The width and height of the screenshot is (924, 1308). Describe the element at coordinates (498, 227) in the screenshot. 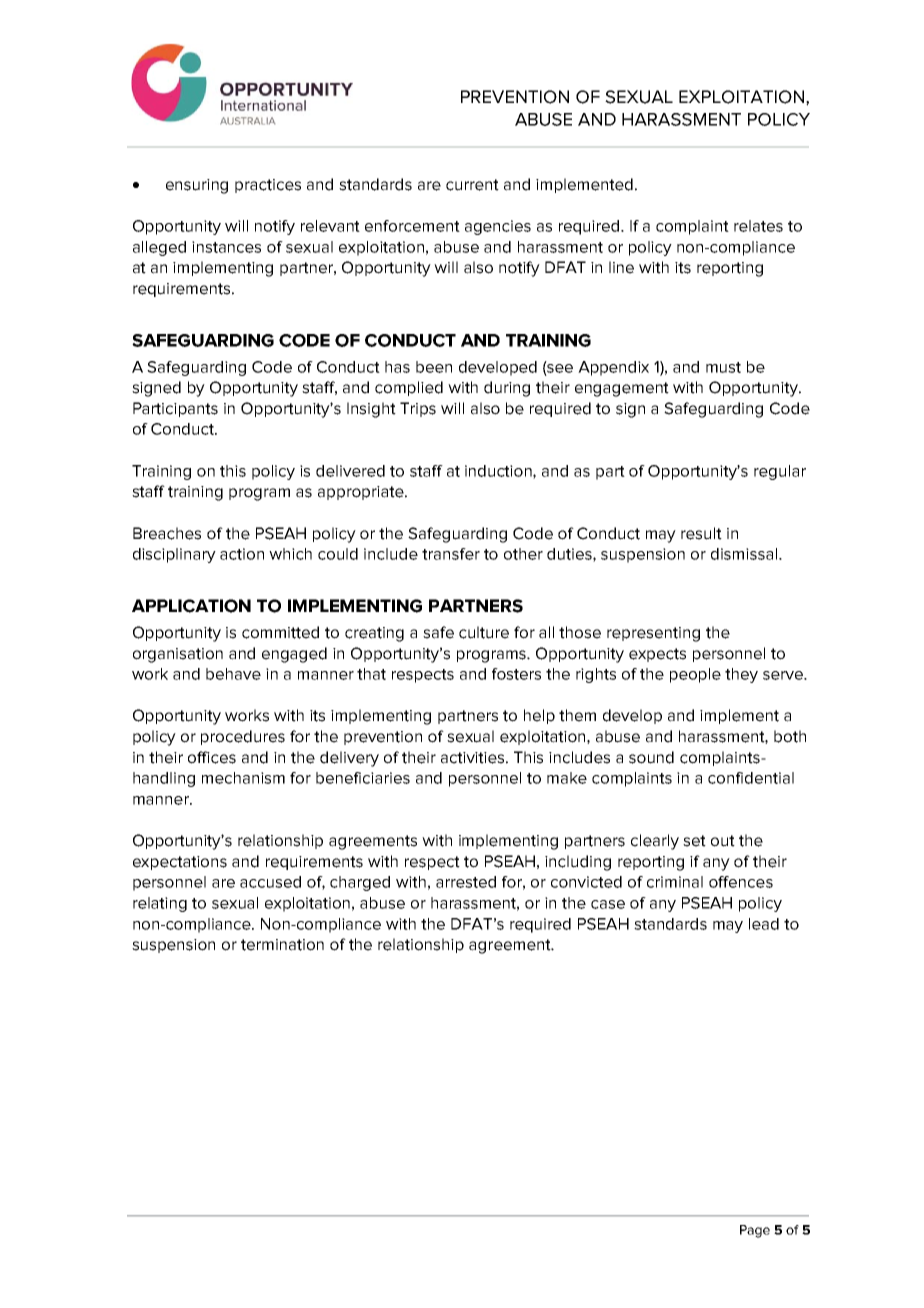

I see `agencies` at that location.
